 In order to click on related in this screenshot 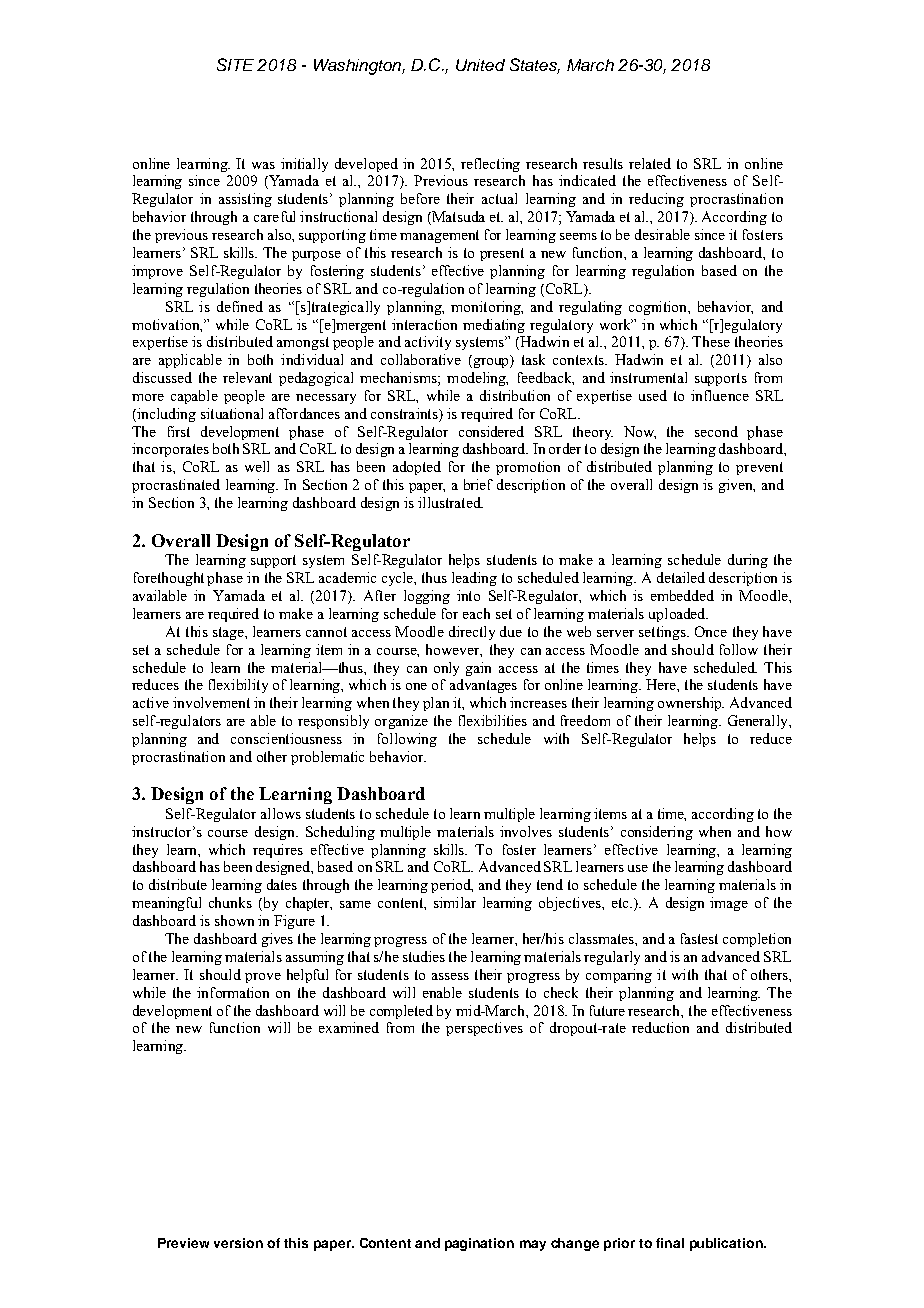, I will do `click(650, 163)`.
